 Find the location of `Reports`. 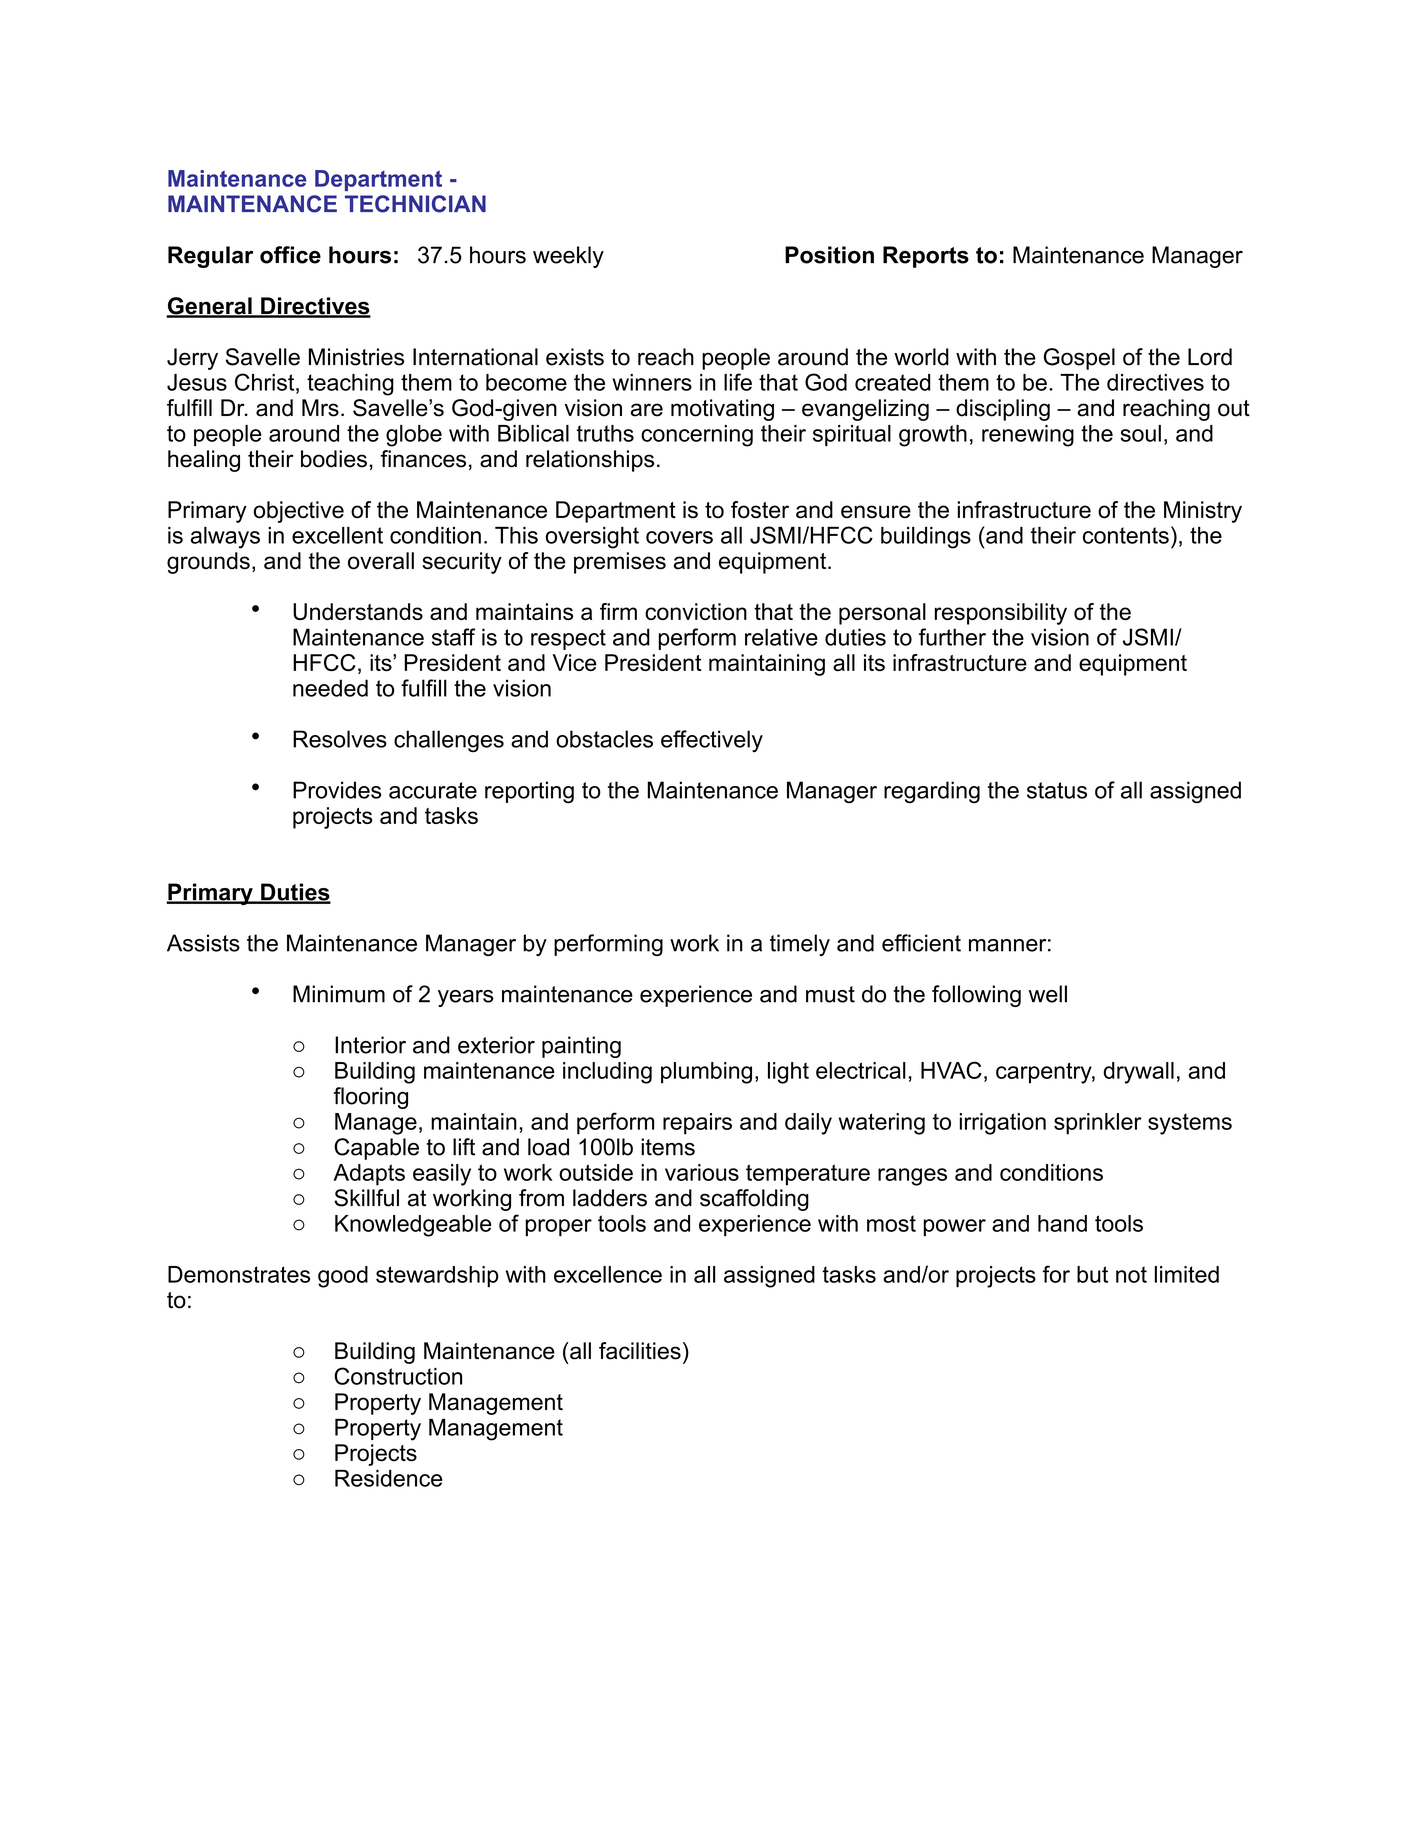

Reports is located at coordinates (926, 257).
